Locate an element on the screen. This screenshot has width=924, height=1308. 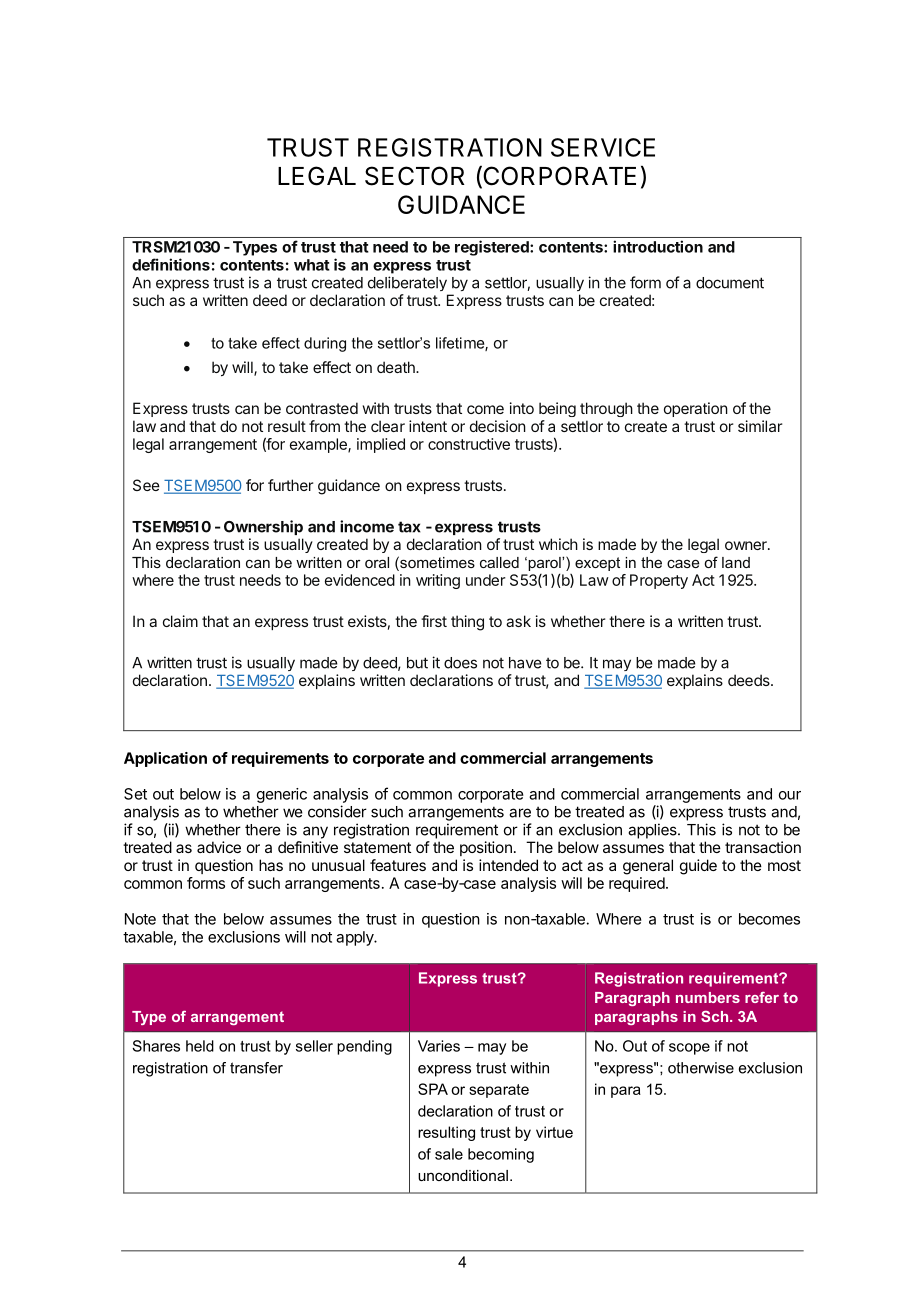
advice is located at coordinates (219, 847).
